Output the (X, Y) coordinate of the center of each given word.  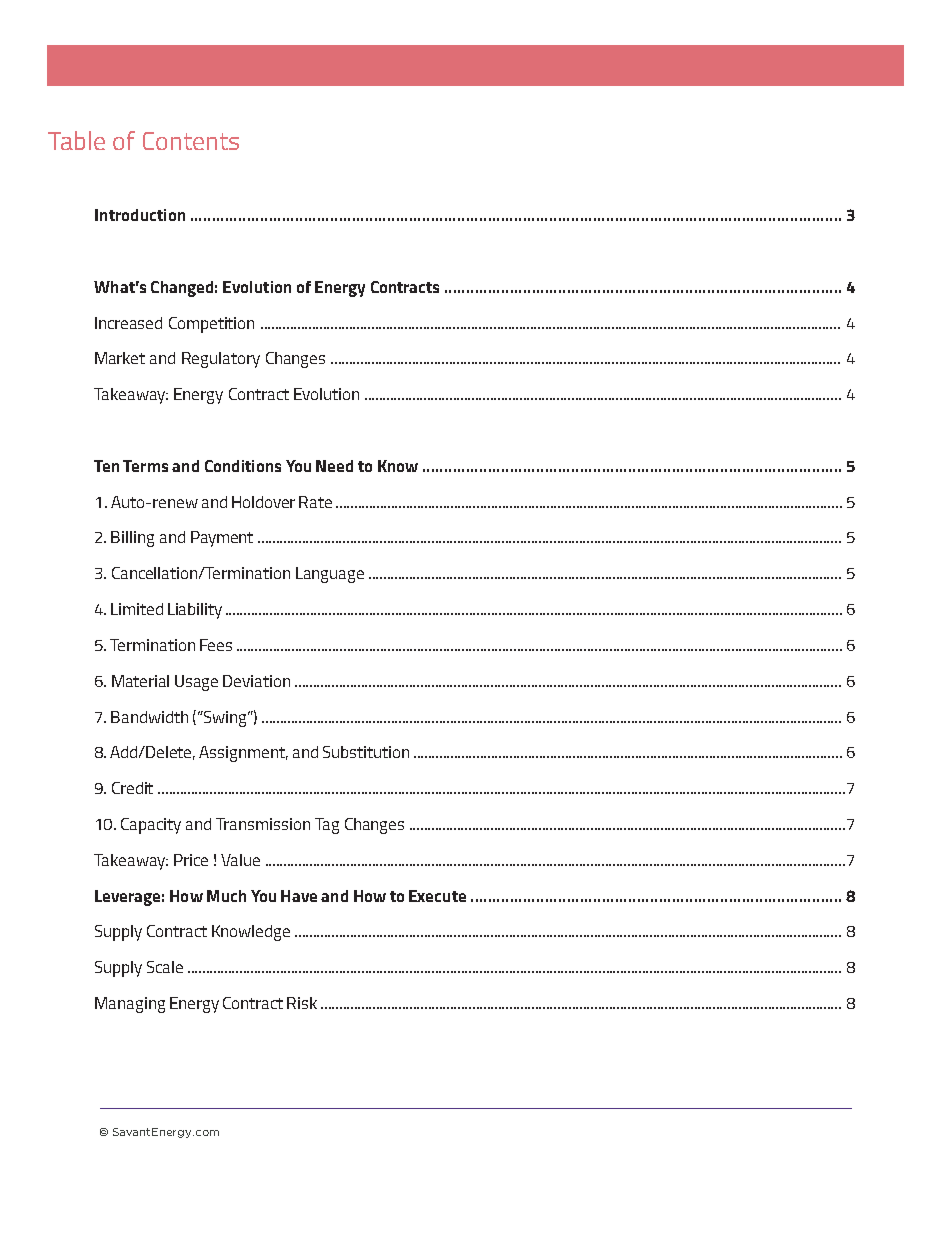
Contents (191, 141)
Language (330, 575)
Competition (211, 325)
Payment (222, 539)
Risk (302, 1003)
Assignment (243, 754)
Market (120, 358)
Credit (132, 788)
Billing (132, 539)
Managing (130, 1005)
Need (334, 466)
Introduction (140, 215)
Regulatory (221, 360)
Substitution (366, 752)
